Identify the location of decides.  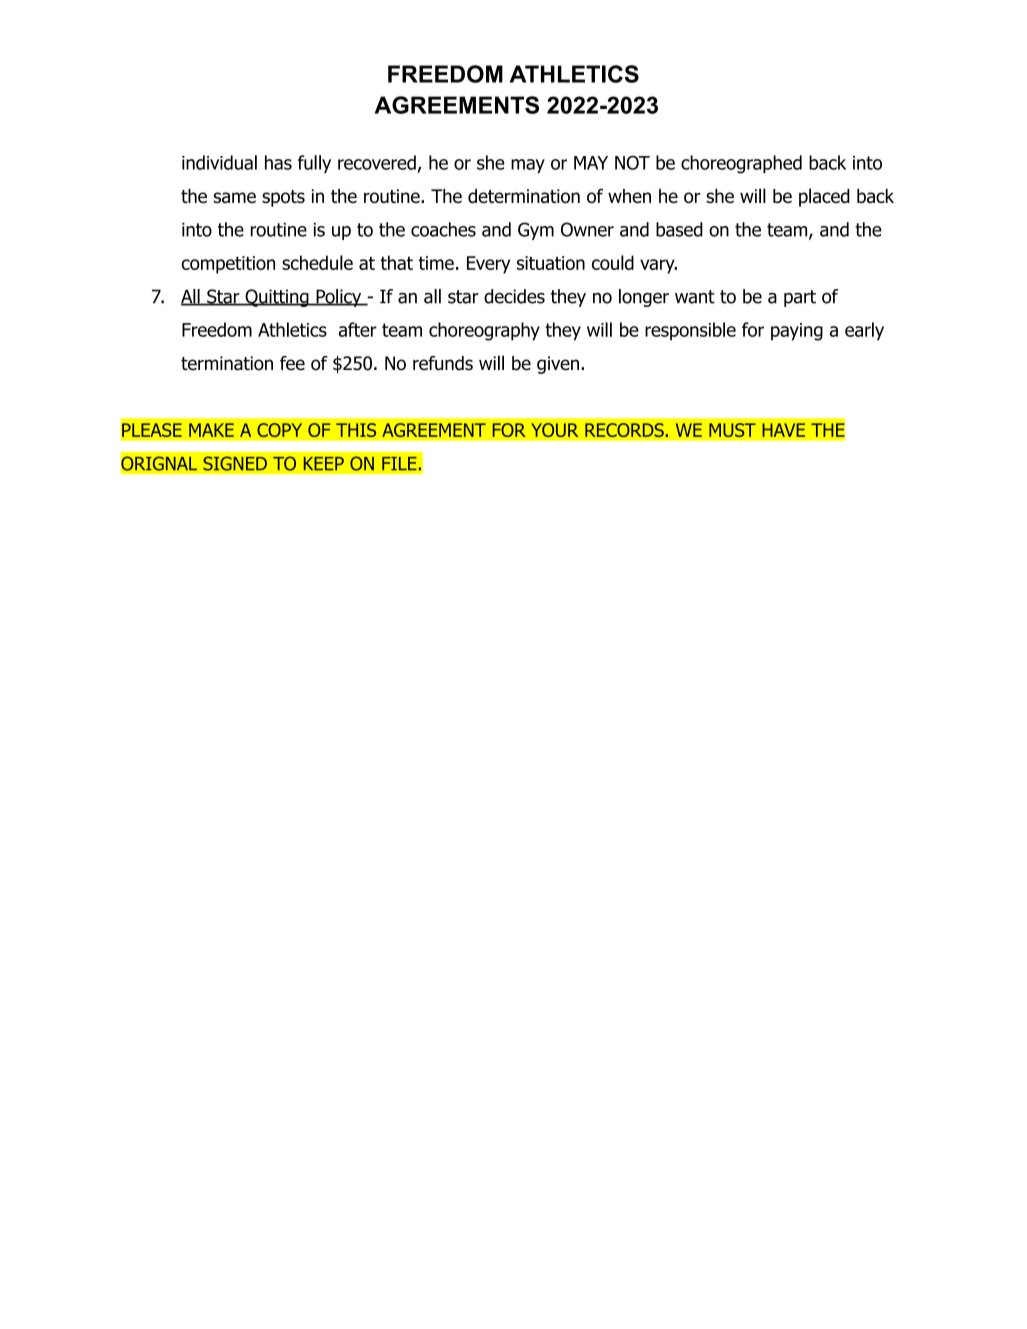
(514, 296).
